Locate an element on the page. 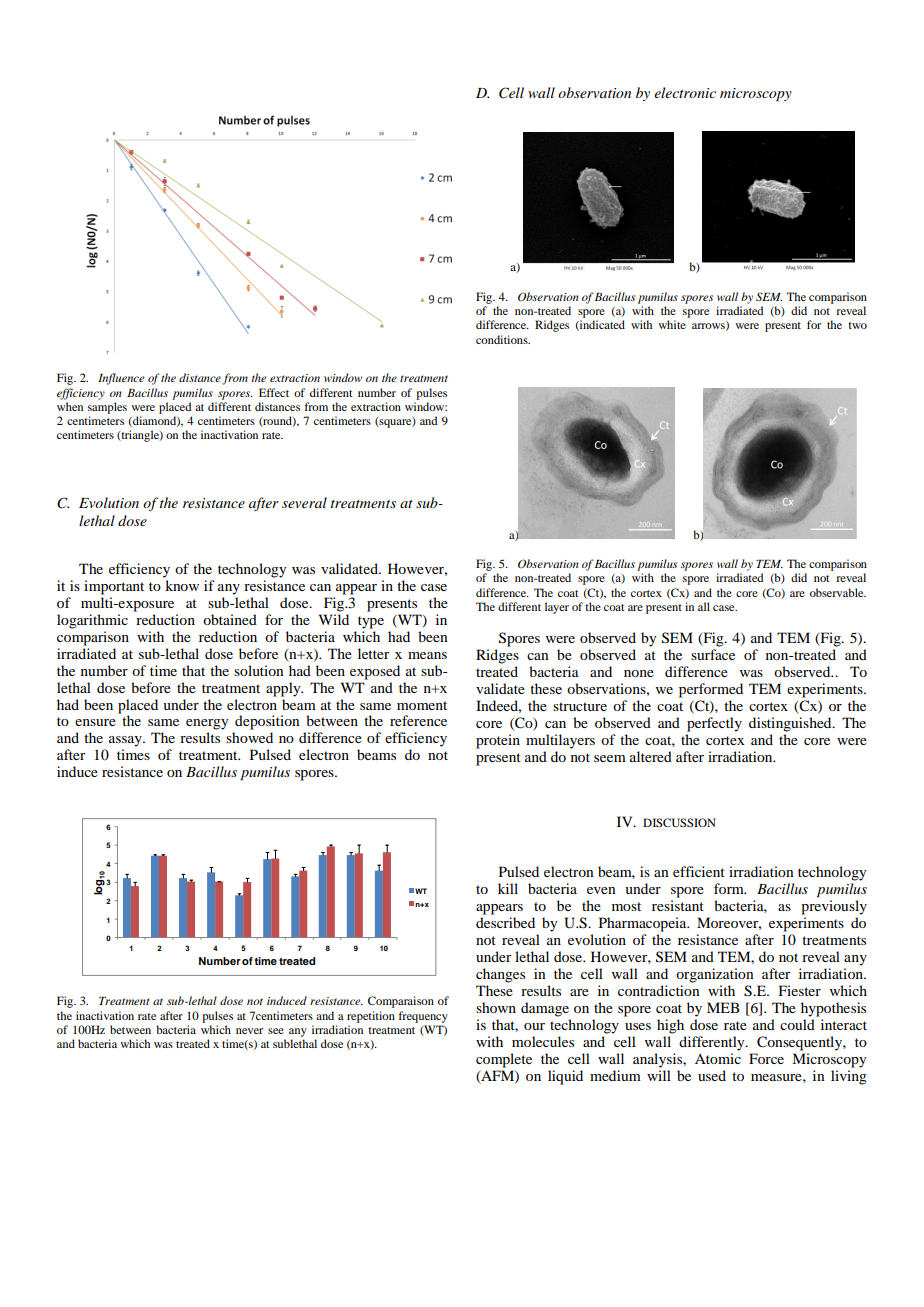 Image resolution: width=924 pixels, height=1307 pixels. white is located at coordinates (672, 324).
